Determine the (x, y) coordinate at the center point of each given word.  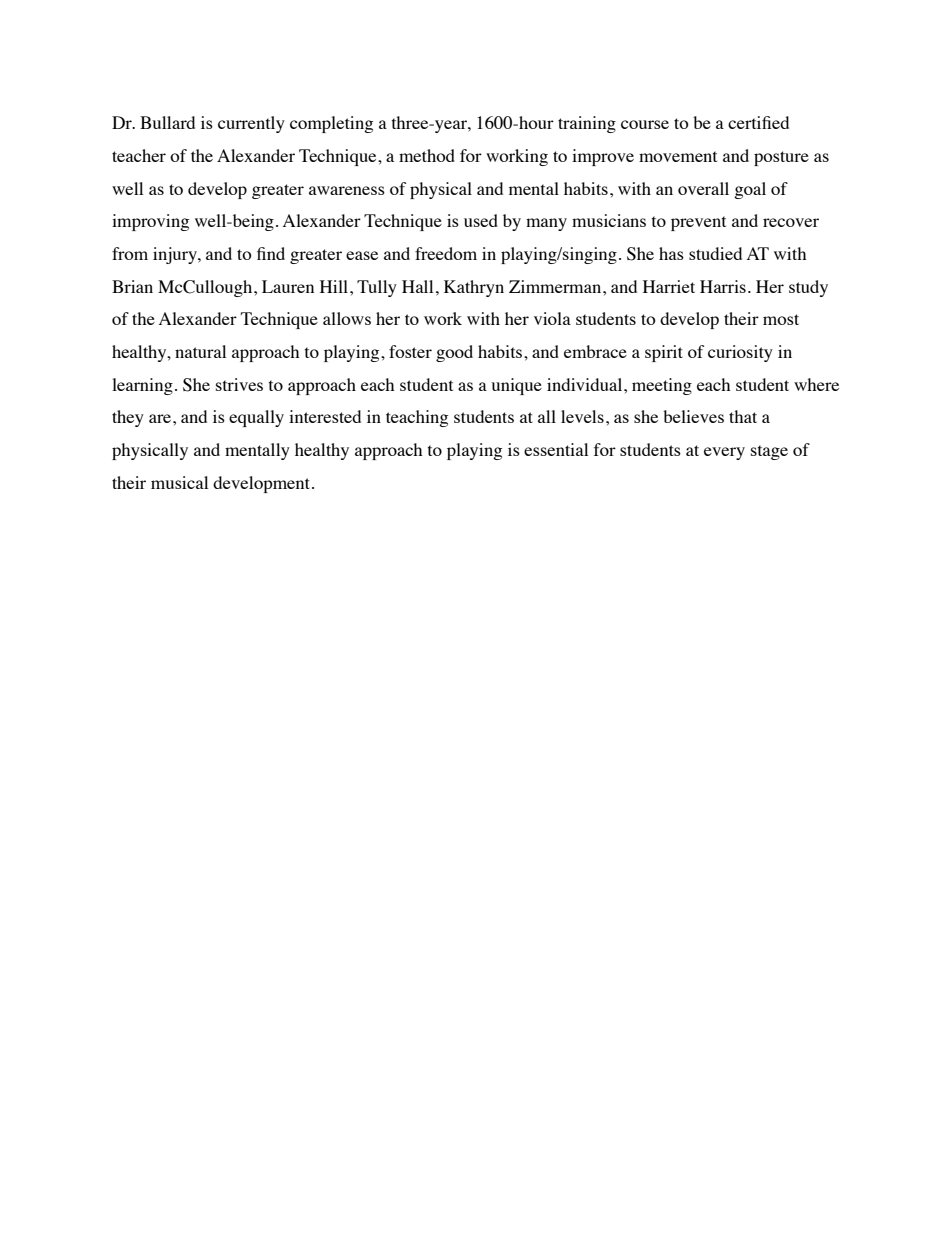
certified (758, 122)
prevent (698, 223)
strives (239, 384)
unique (516, 386)
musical (179, 482)
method (427, 155)
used (481, 220)
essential (556, 449)
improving (150, 222)
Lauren (288, 286)
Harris (723, 286)
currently (251, 124)
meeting (662, 386)
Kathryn (474, 288)
